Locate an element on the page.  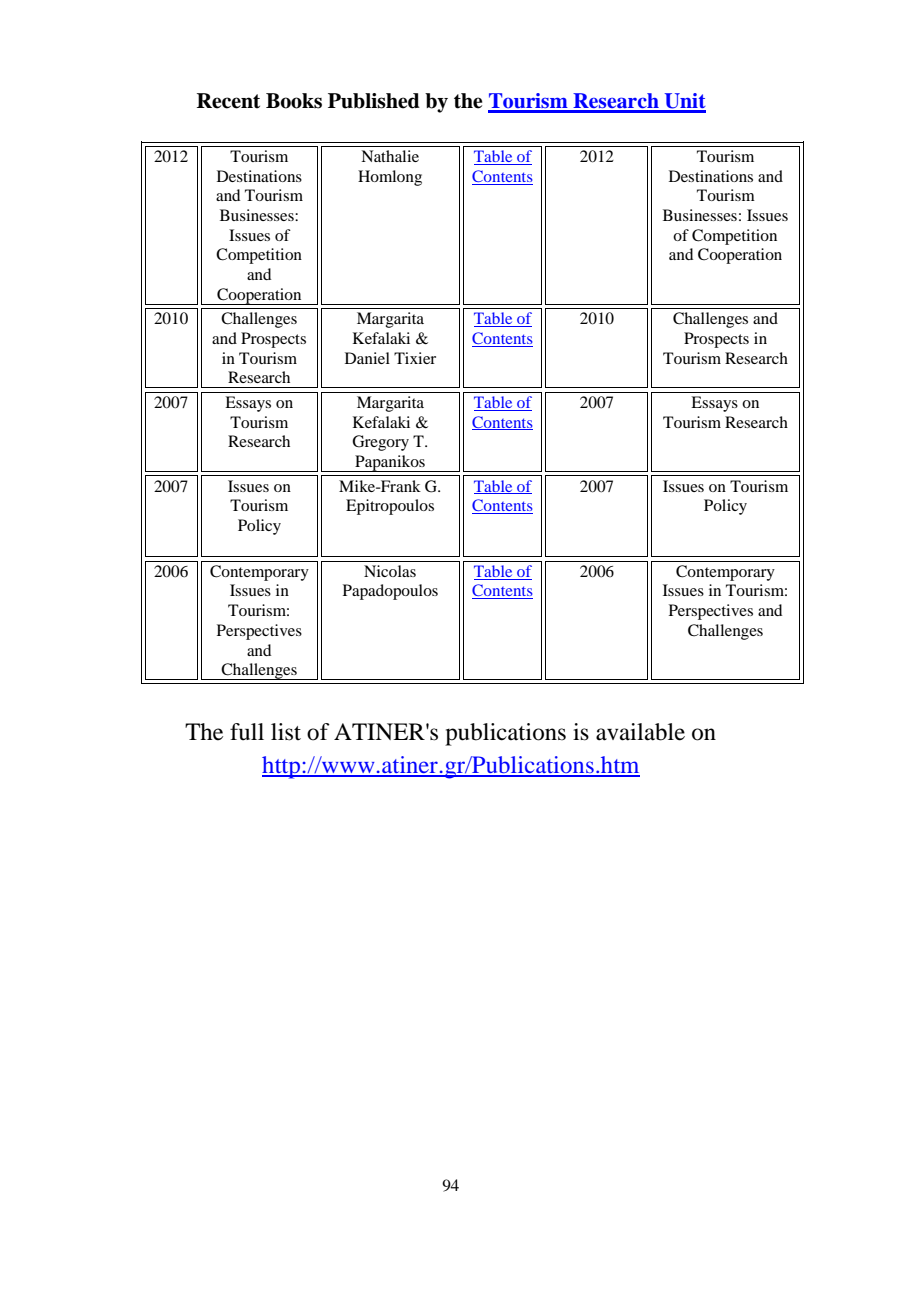
Nicolas is located at coordinates (390, 571).
